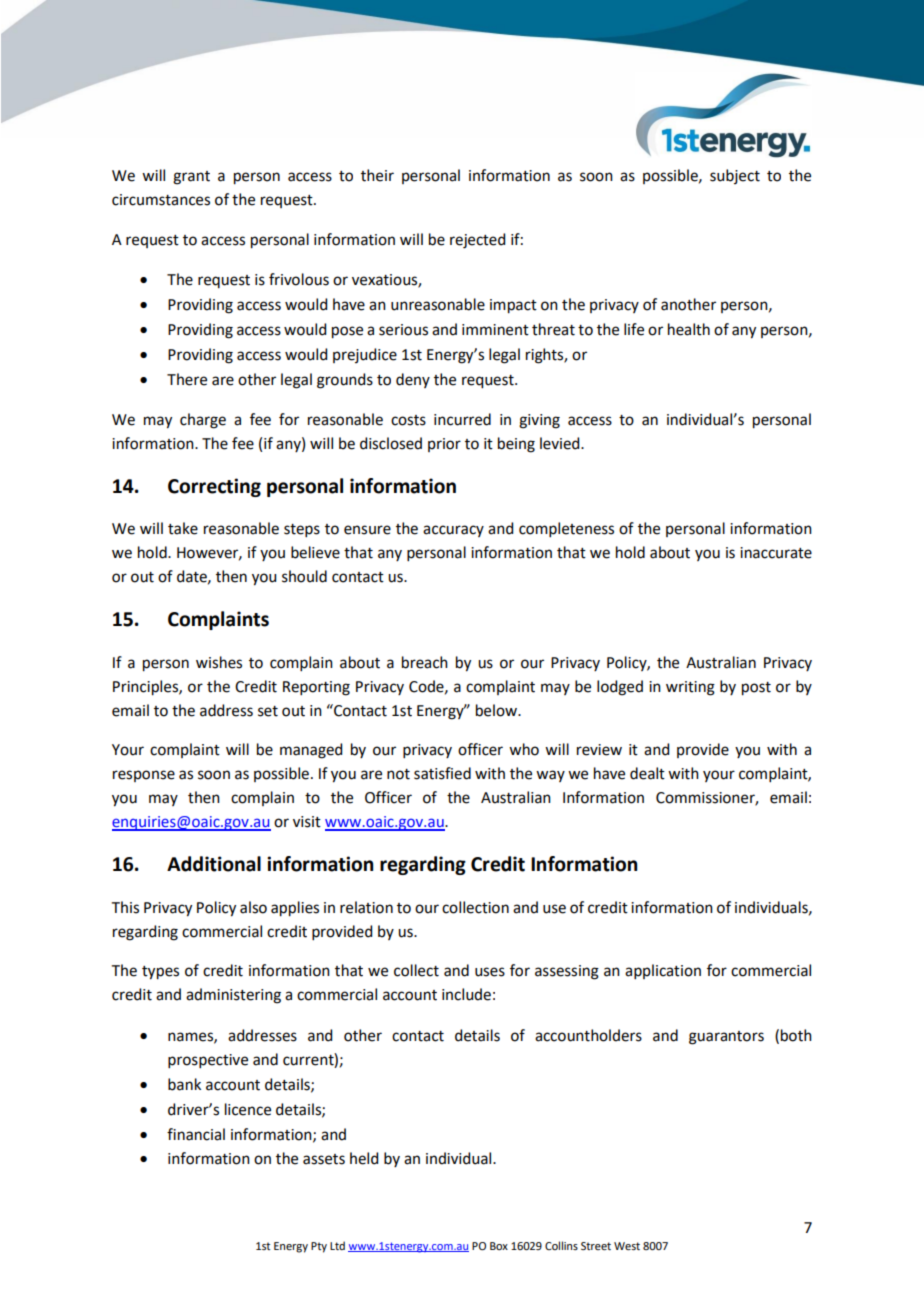  What do you see at coordinates (477, 241) in the image?
I see `rejected` at bounding box center [477, 241].
